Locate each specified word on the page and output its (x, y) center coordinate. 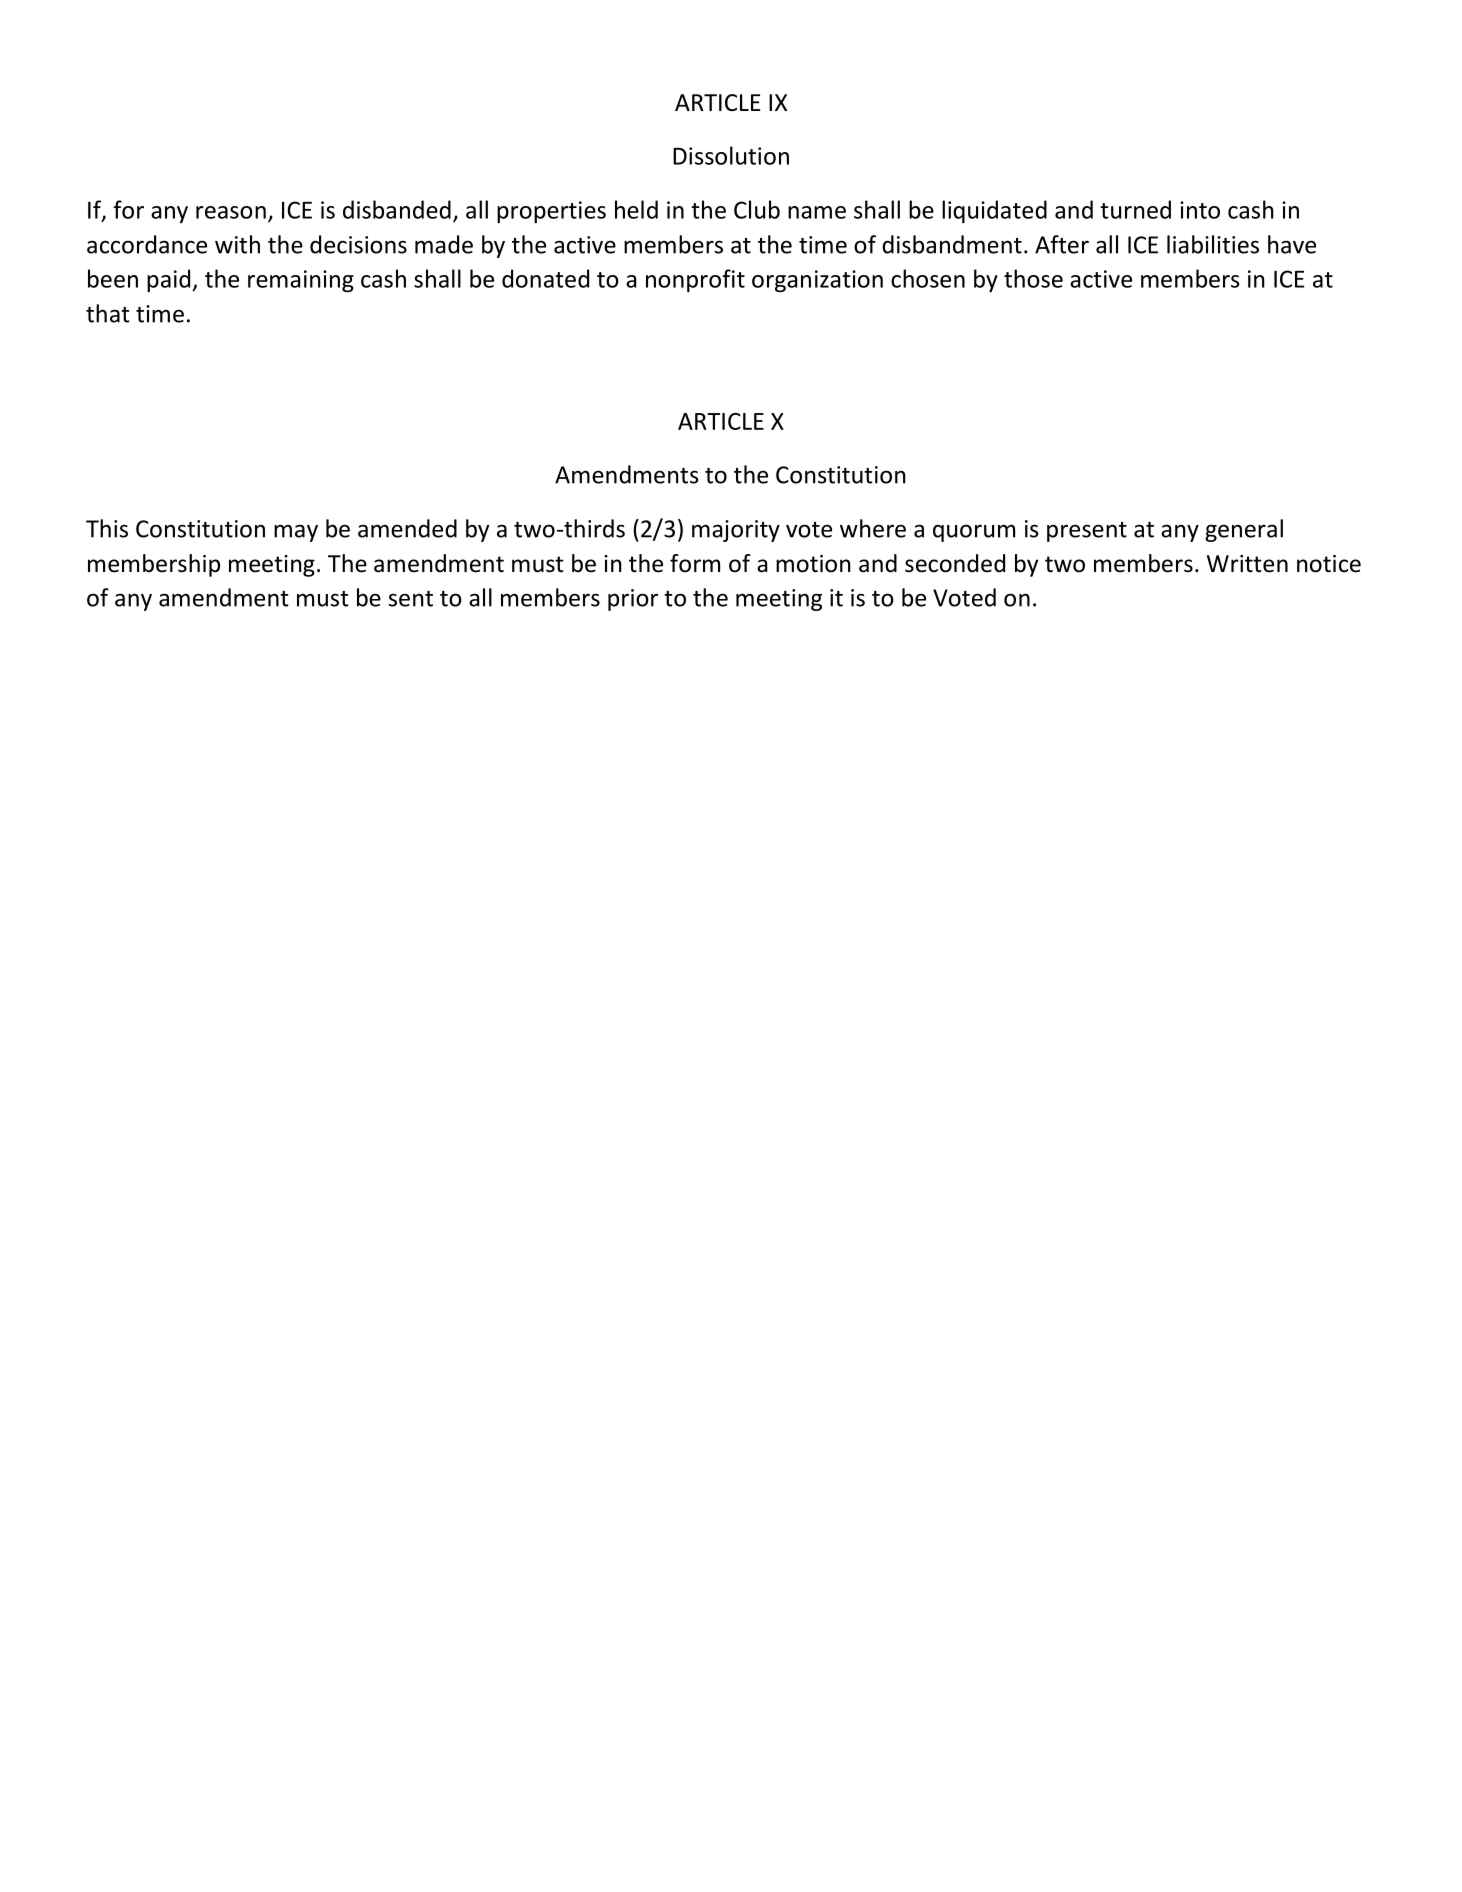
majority (736, 531)
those (1033, 278)
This (107, 528)
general (1244, 530)
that (107, 313)
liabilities (1213, 244)
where (873, 528)
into (1200, 210)
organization (817, 281)
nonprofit (695, 280)
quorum (974, 533)
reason (231, 212)
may (296, 533)
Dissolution (731, 155)
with (237, 244)
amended (407, 528)
